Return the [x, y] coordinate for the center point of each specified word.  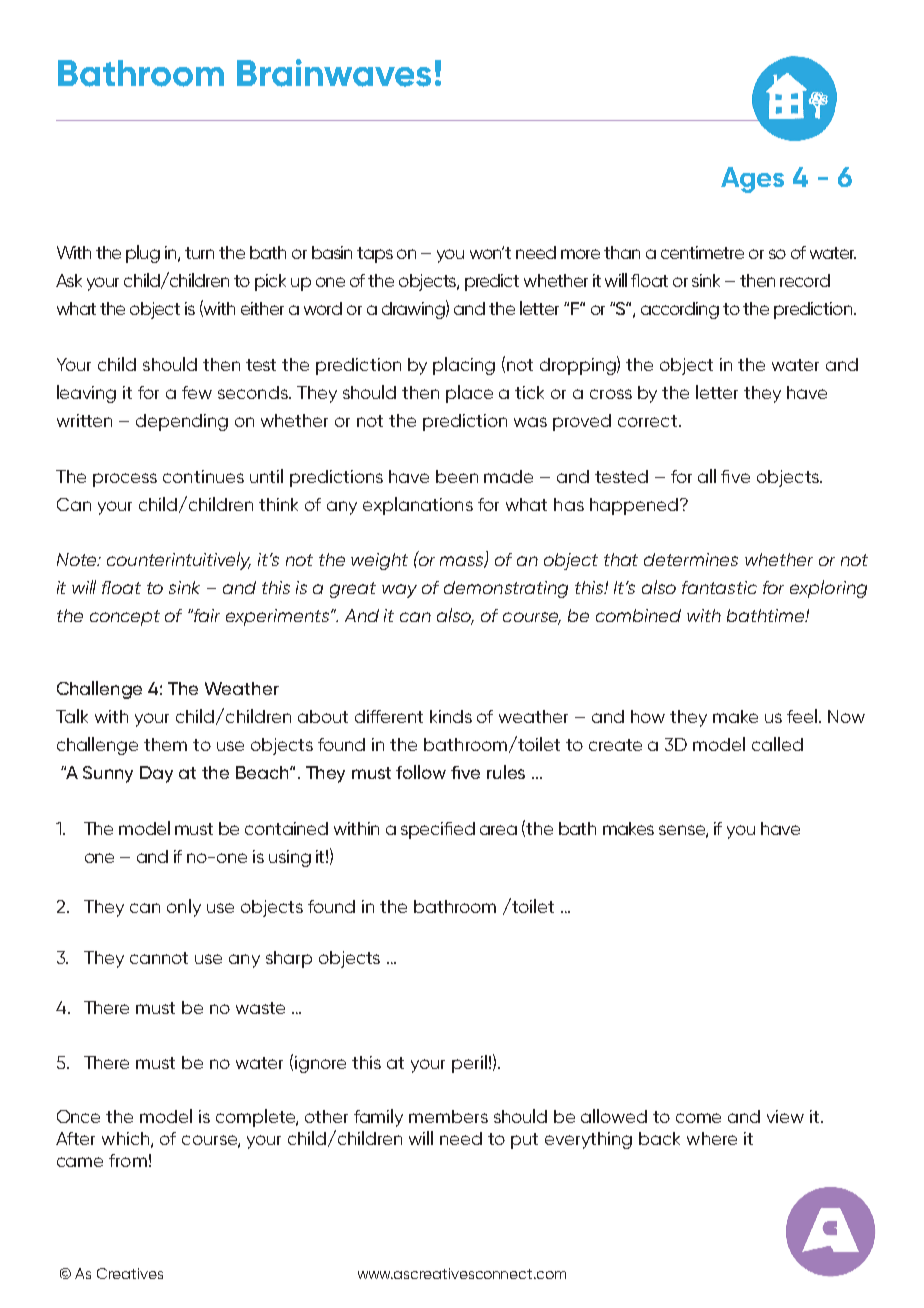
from [128, 1160]
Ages [752, 180]
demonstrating [506, 589]
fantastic [719, 587]
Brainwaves [334, 73]
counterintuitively [179, 561]
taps [375, 255]
